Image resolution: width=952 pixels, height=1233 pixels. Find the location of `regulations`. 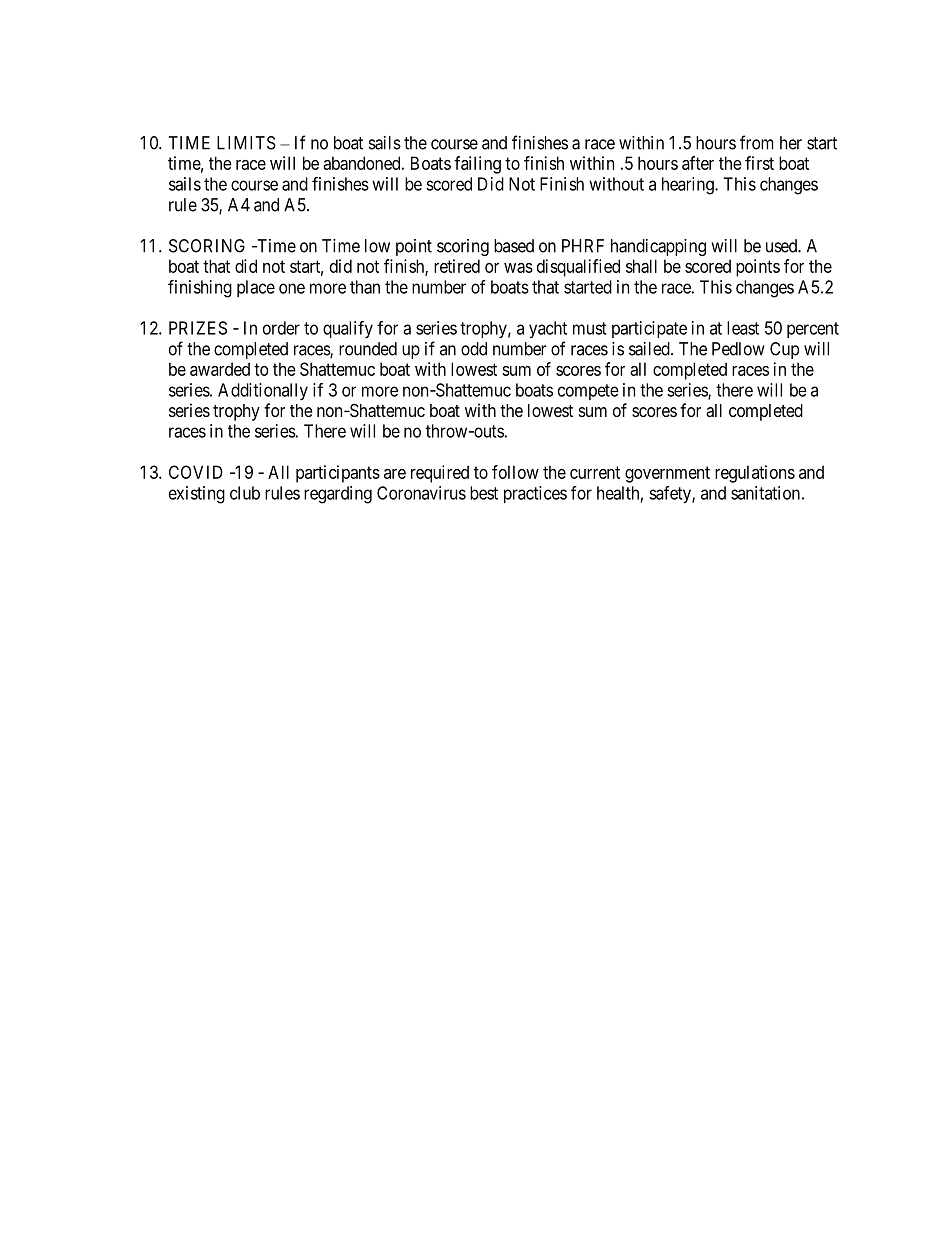

regulations is located at coordinates (755, 474).
